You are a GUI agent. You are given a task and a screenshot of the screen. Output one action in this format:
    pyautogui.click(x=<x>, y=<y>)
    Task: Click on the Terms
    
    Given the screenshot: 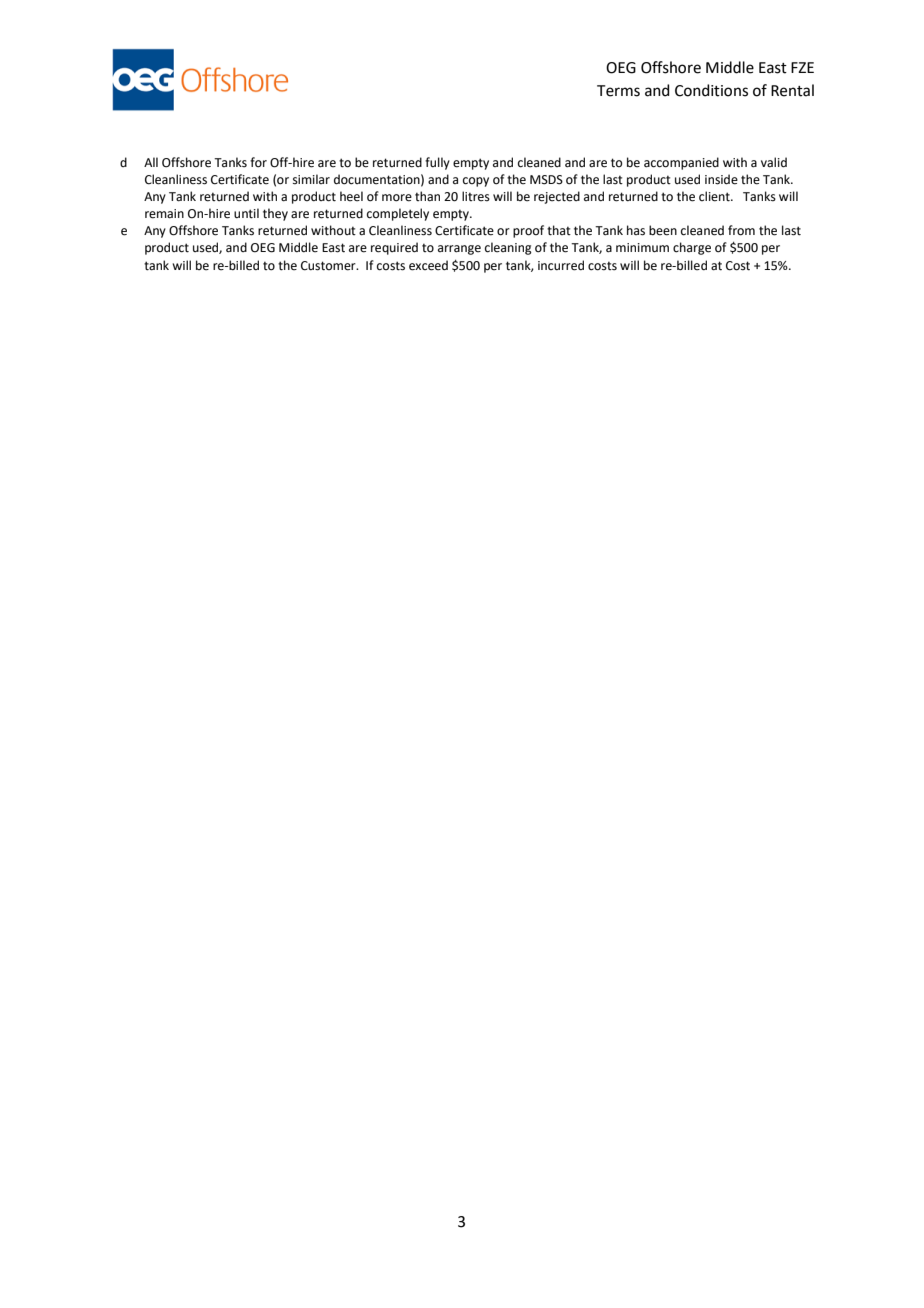 What is the action you would take?
    pyautogui.click(x=618, y=91)
